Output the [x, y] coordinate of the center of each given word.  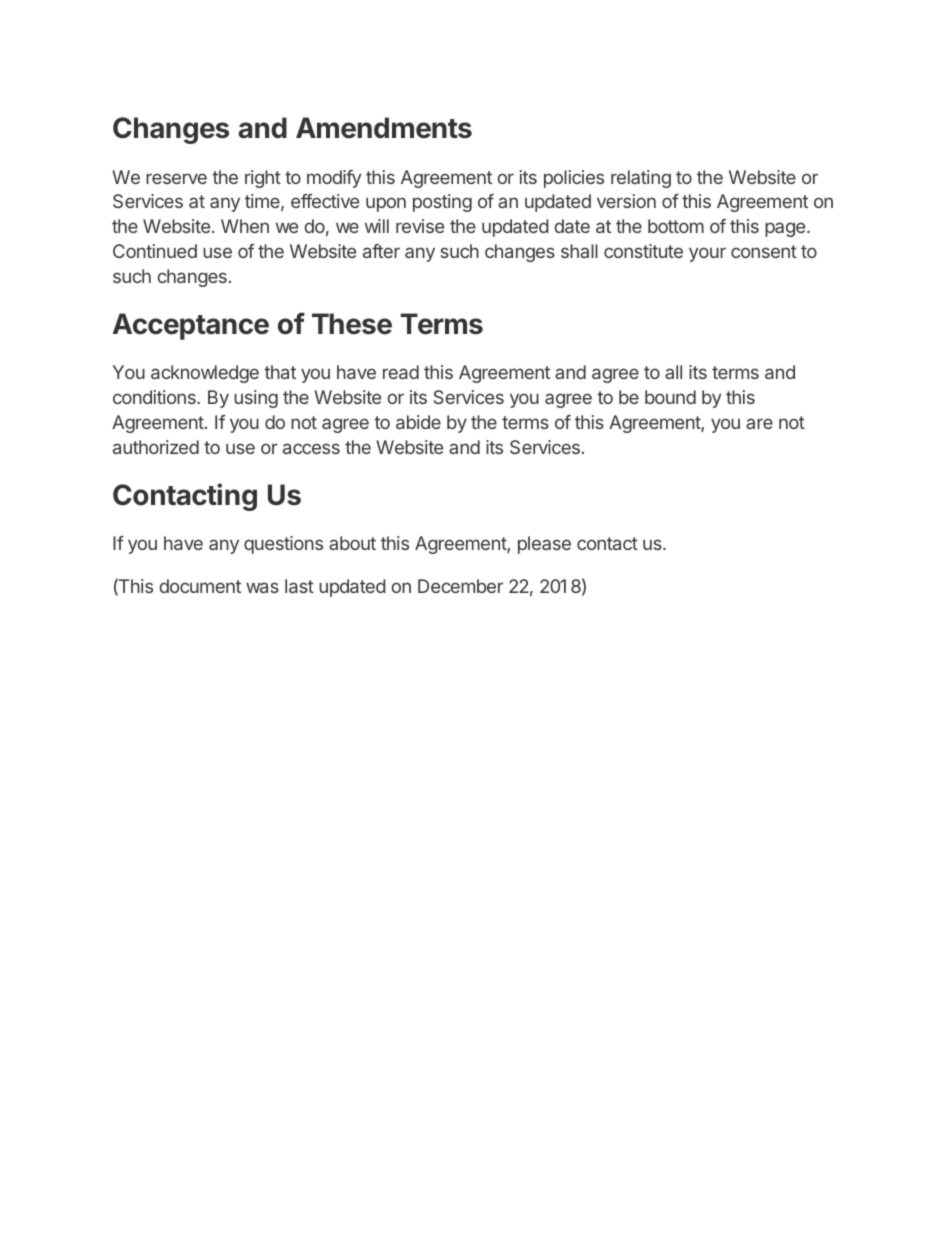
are [759, 423]
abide [418, 422]
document [200, 586]
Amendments [384, 128]
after [381, 251]
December [460, 586]
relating [641, 179]
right [263, 179]
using [256, 399]
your [707, 254]
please [544, 545]
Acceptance [191, 326]
